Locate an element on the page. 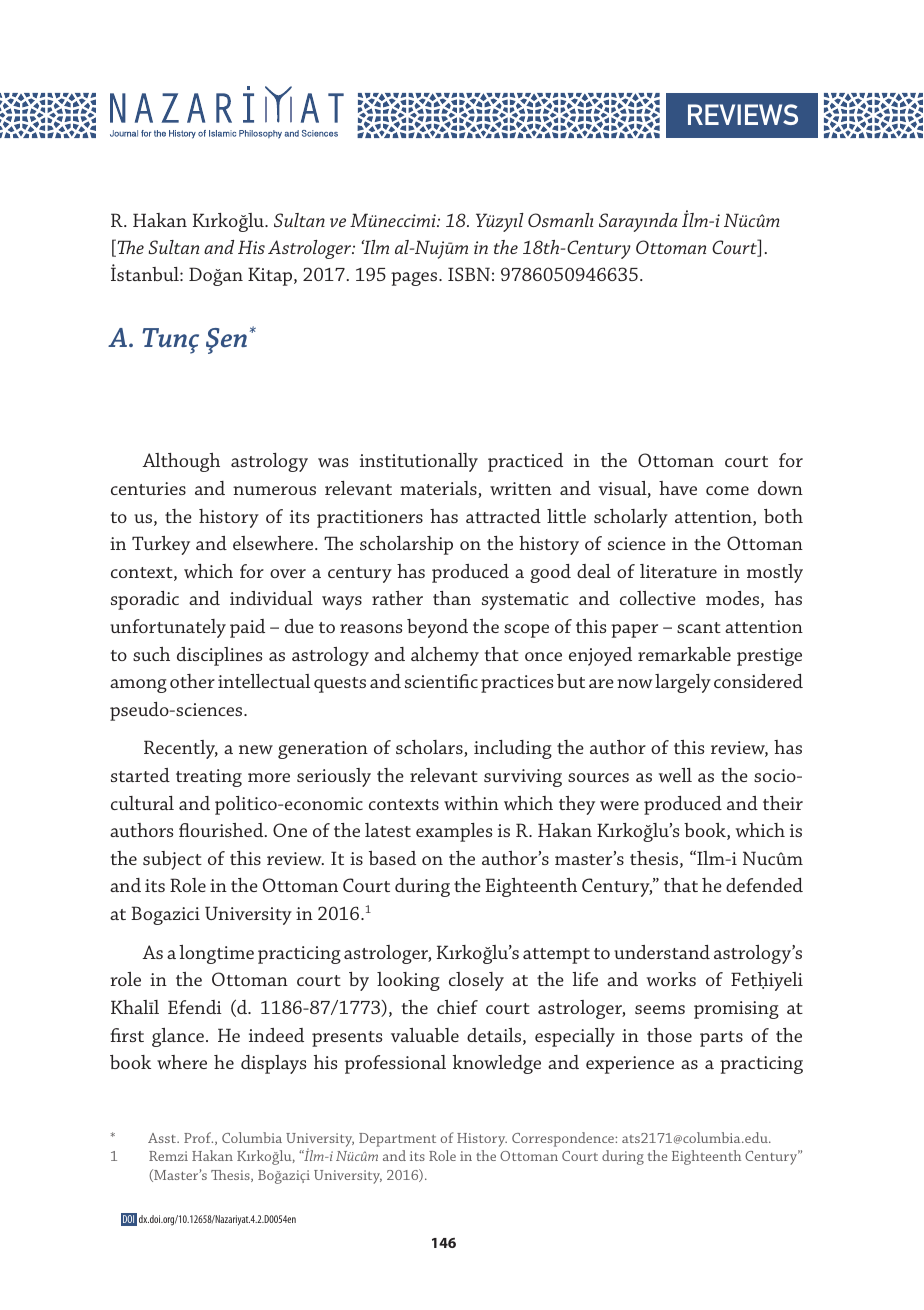 The image size is (924, 1310). largely is located at coordinates (683, 683).
